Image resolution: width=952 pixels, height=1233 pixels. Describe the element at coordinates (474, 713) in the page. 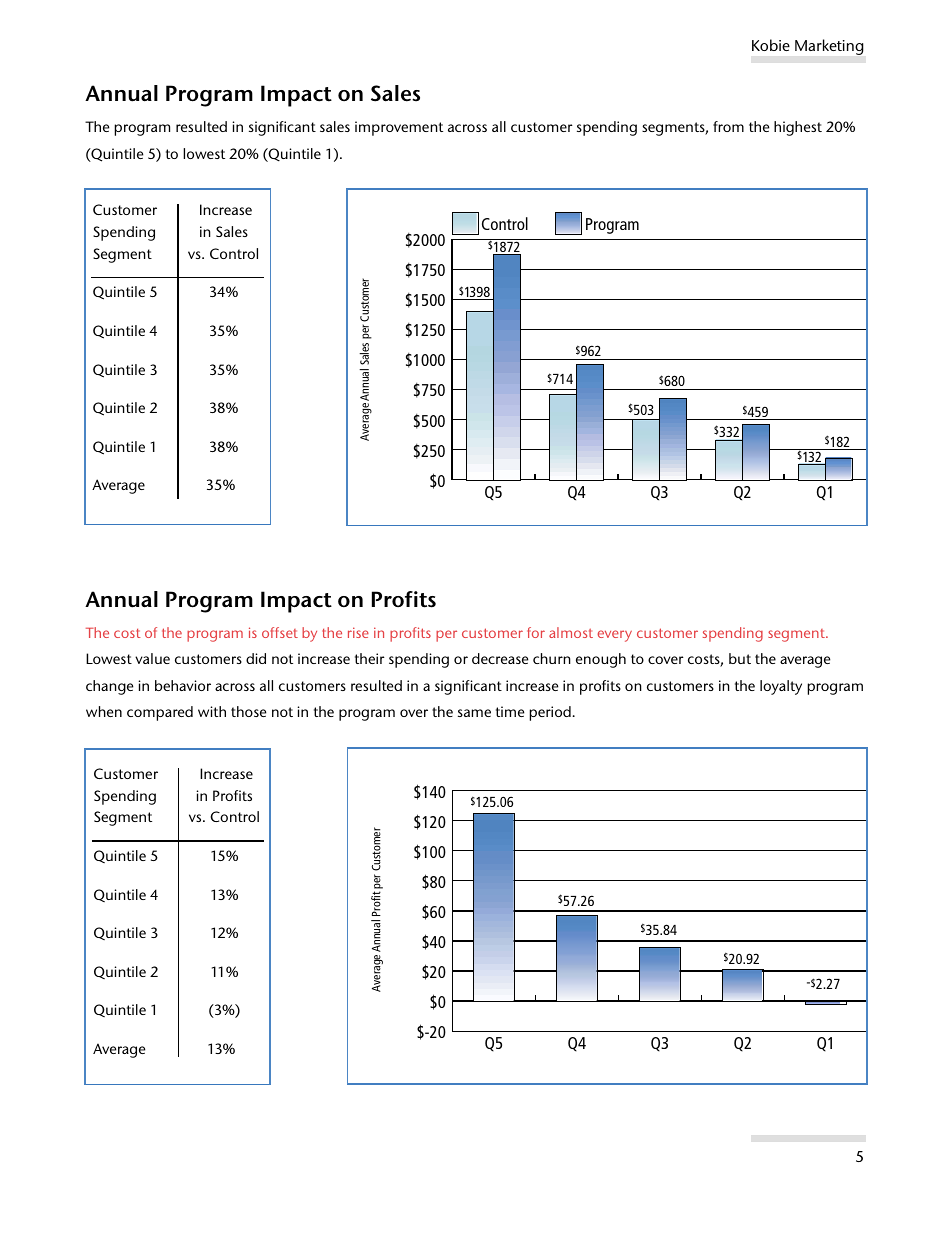

I see `same` at that location.
